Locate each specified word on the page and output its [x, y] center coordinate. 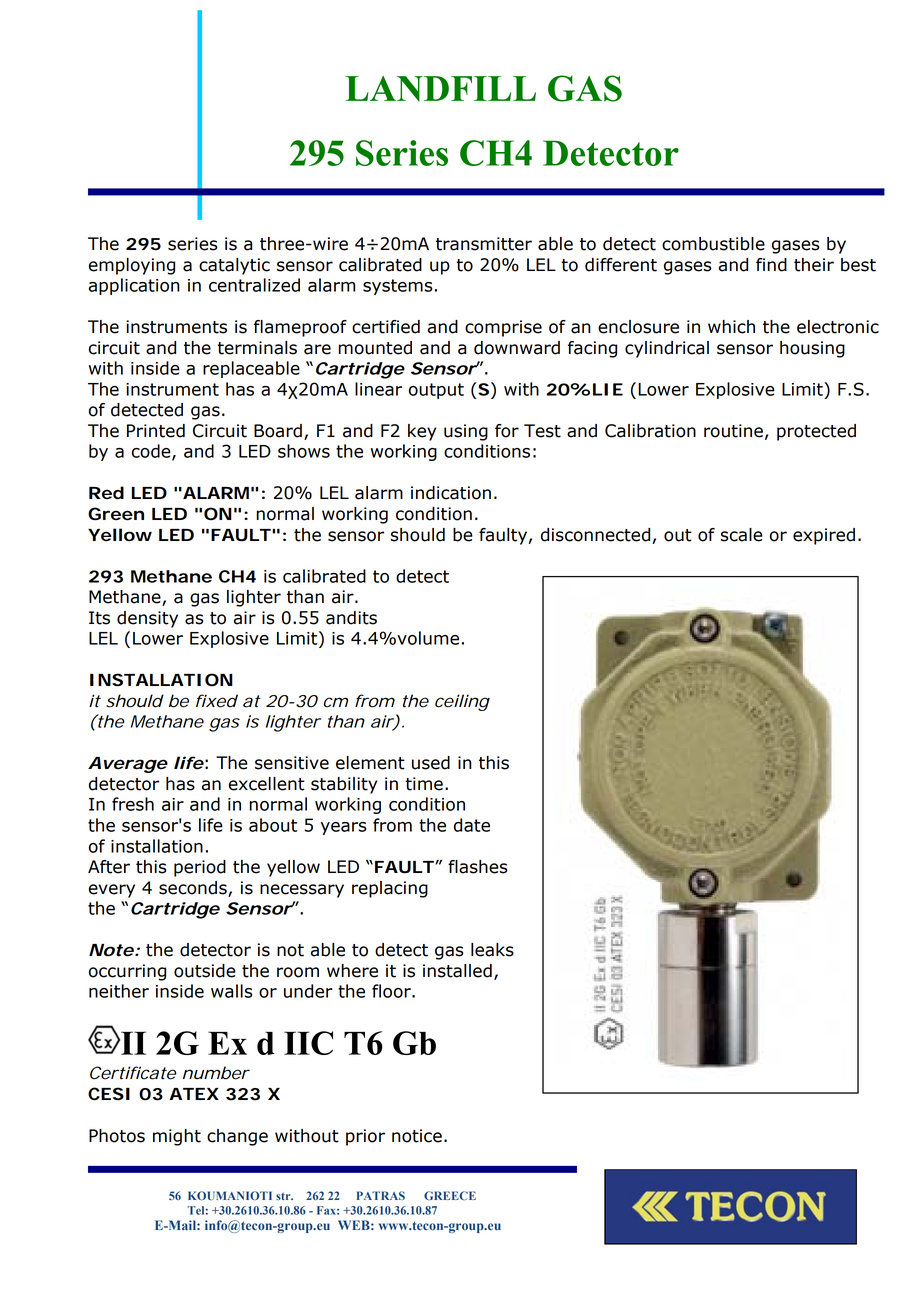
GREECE [450, 1195]
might [177, 1137]
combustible [713, 244]
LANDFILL [440, 88]
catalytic [234, 266]
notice [417, 1136]
